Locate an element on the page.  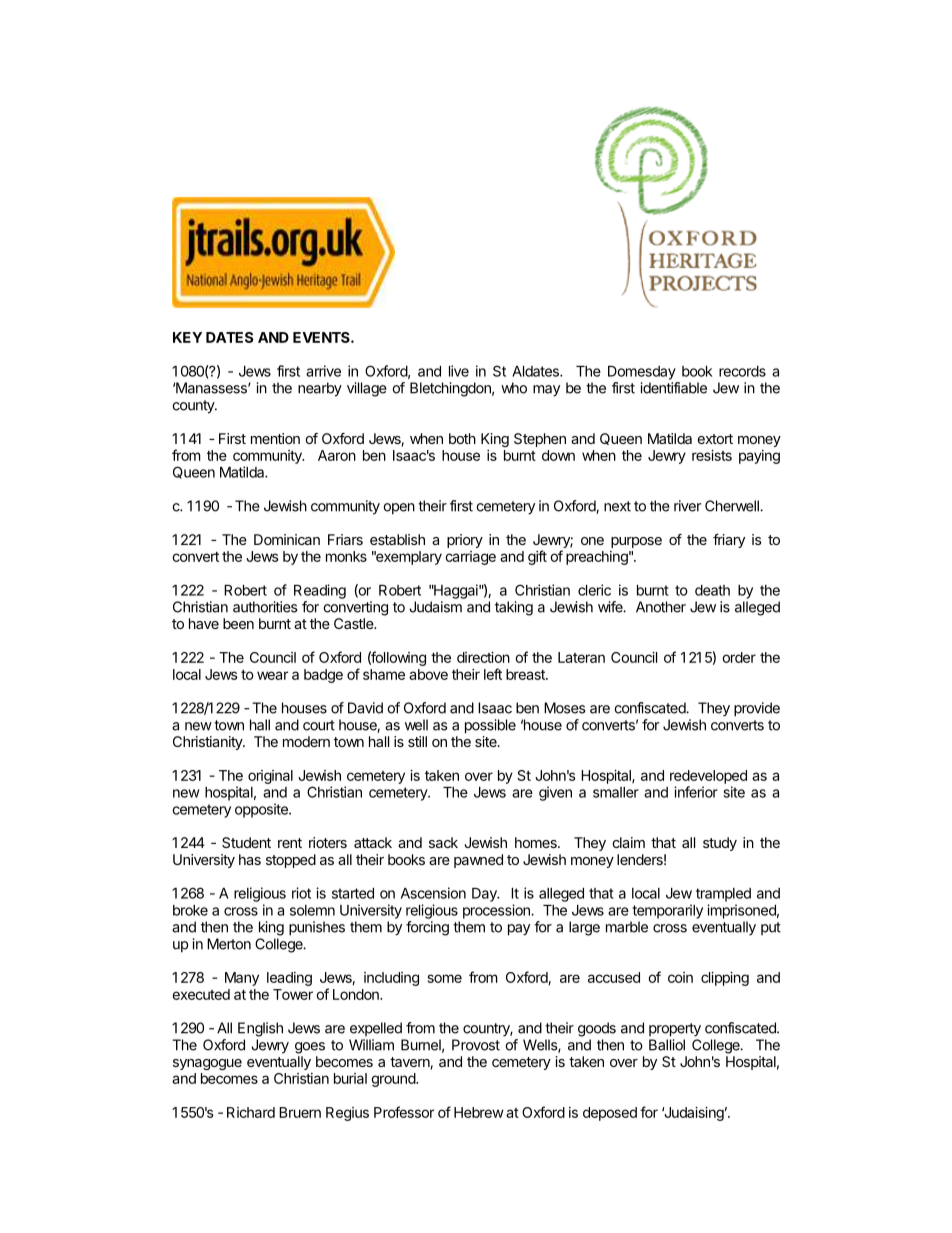
provide is located at coordinates (757, 709).
